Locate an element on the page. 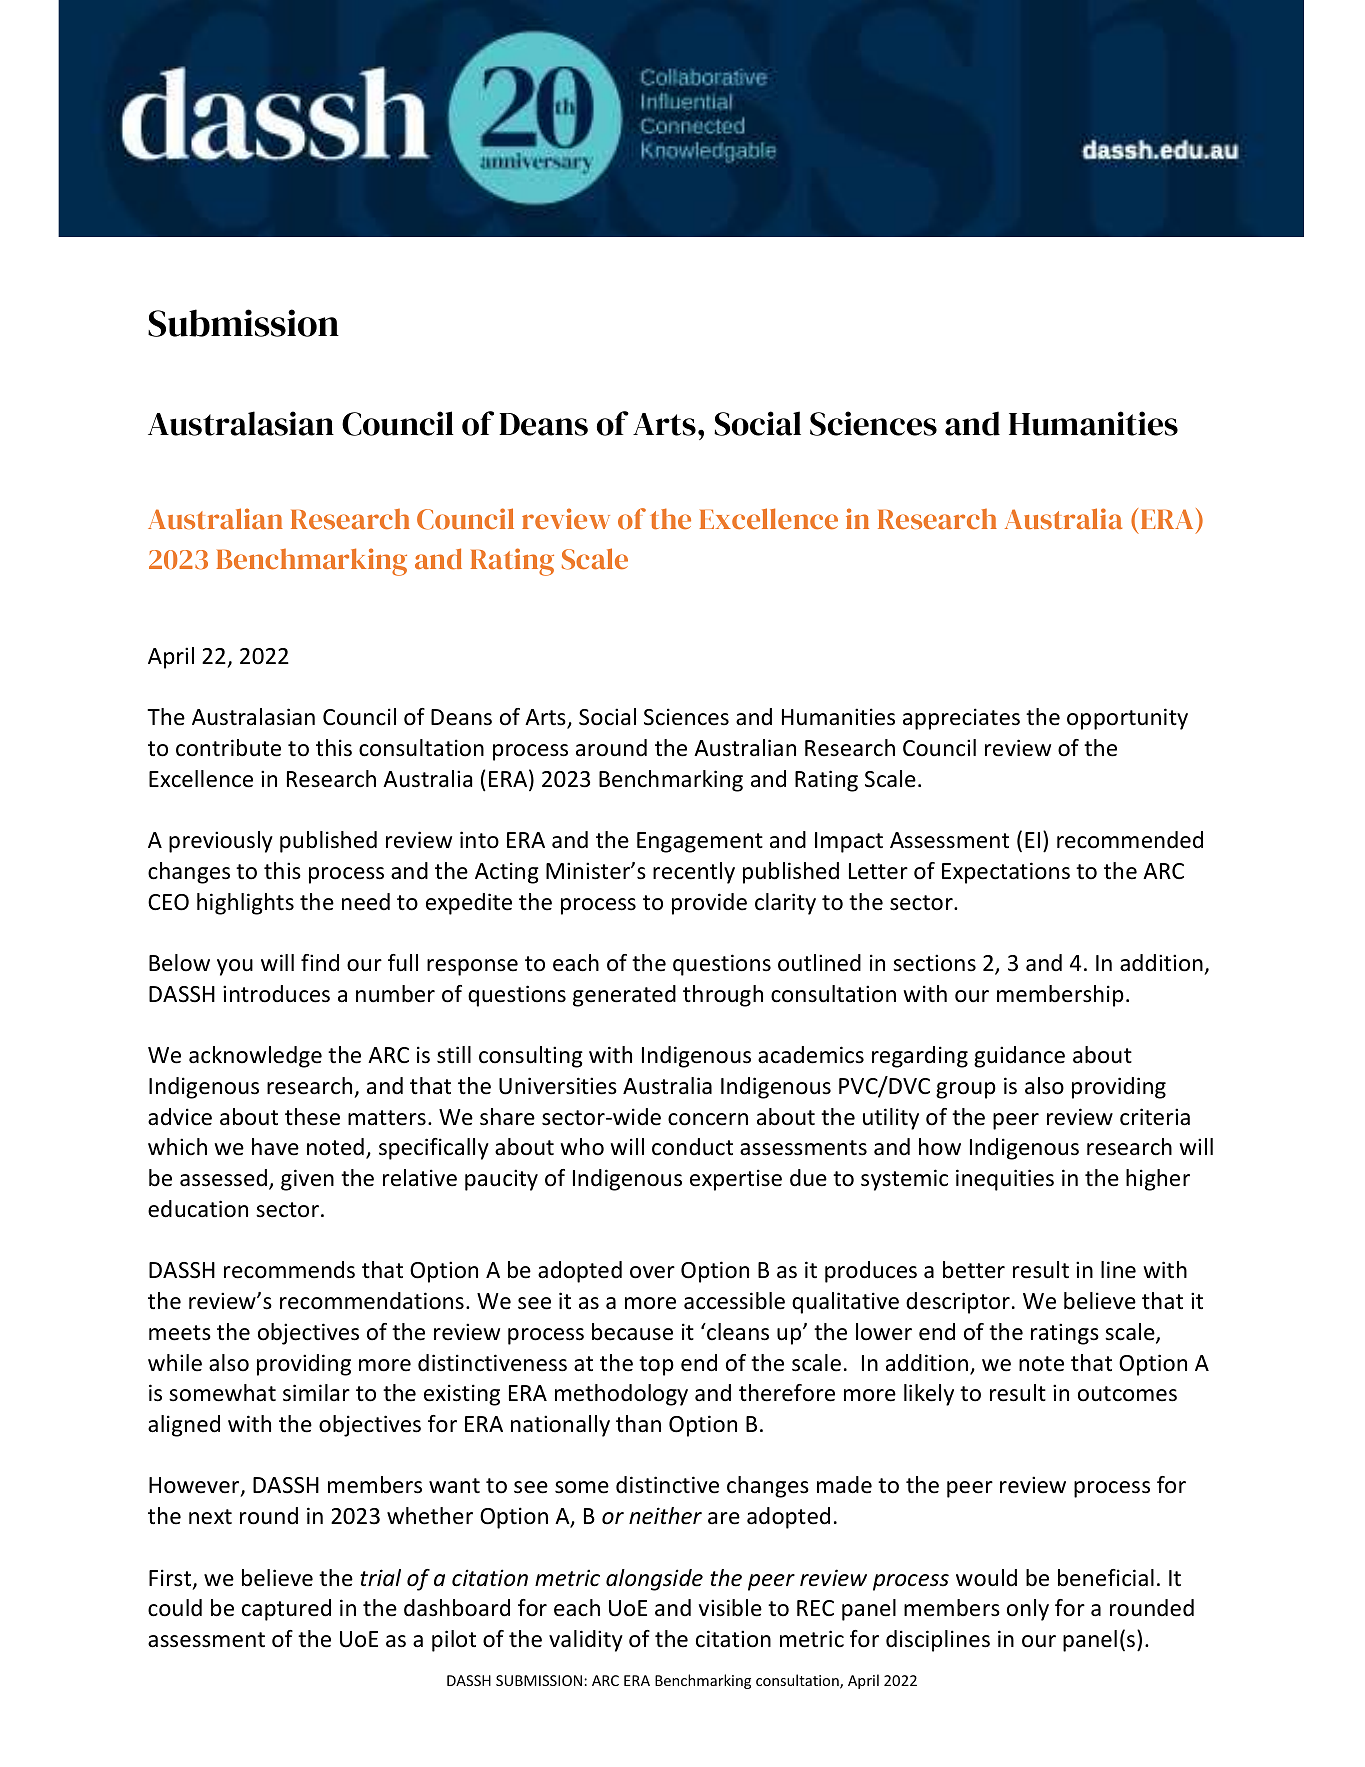 This page has height=1767, width=1365. captured is located at coordinates (286, 1610).
